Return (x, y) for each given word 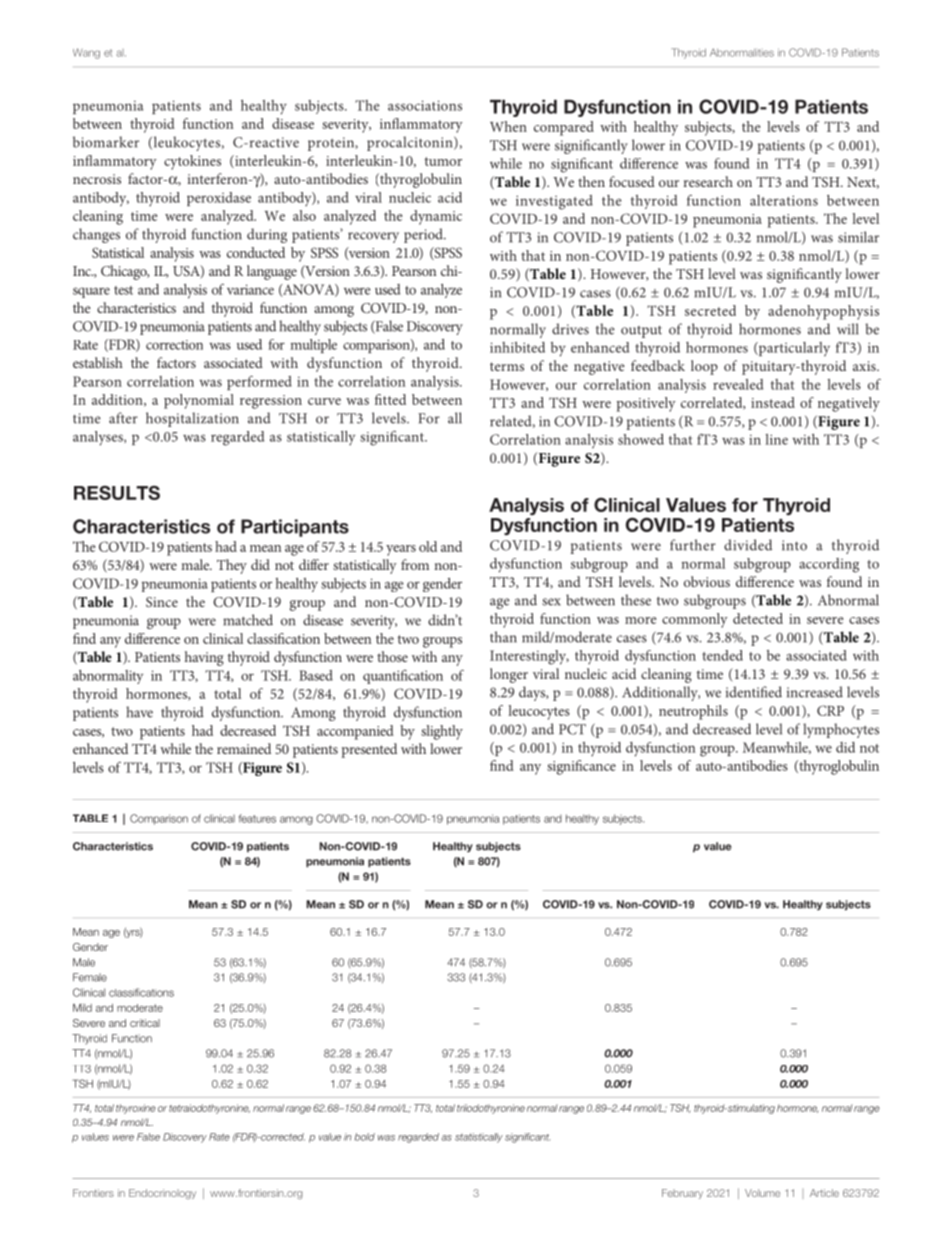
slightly (442, 732)
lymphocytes (841, 730)
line (776, 439)
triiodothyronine (491, 1109)
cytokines (192, 162)
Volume (762, 1193)
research (708, 181)
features (257, 818)
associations (425, 105)
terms (507, 366)
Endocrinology (162, 1194)
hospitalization (192, 419)
